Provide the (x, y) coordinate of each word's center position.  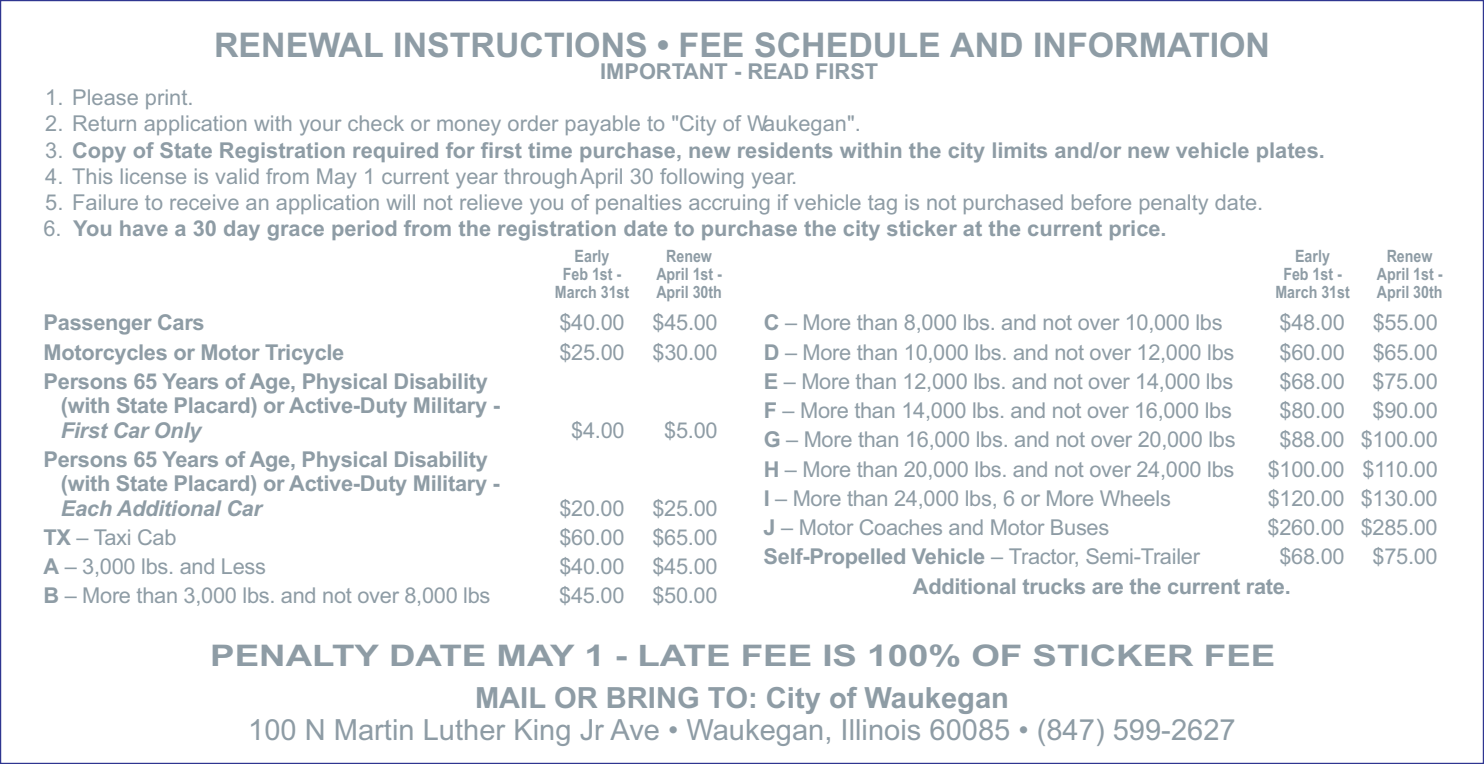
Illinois (881, 729)
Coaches (901, 527)
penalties (638, 204)
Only (178, 432)
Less (243, 566)
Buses (1079, 527)
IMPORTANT (664, 71)
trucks (1054, 586)
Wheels (1135, 498)
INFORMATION (1151, 44)
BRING (653, 697)
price (1135, 230)
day (242, 230)
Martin (374, 729)
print (168, 99)
